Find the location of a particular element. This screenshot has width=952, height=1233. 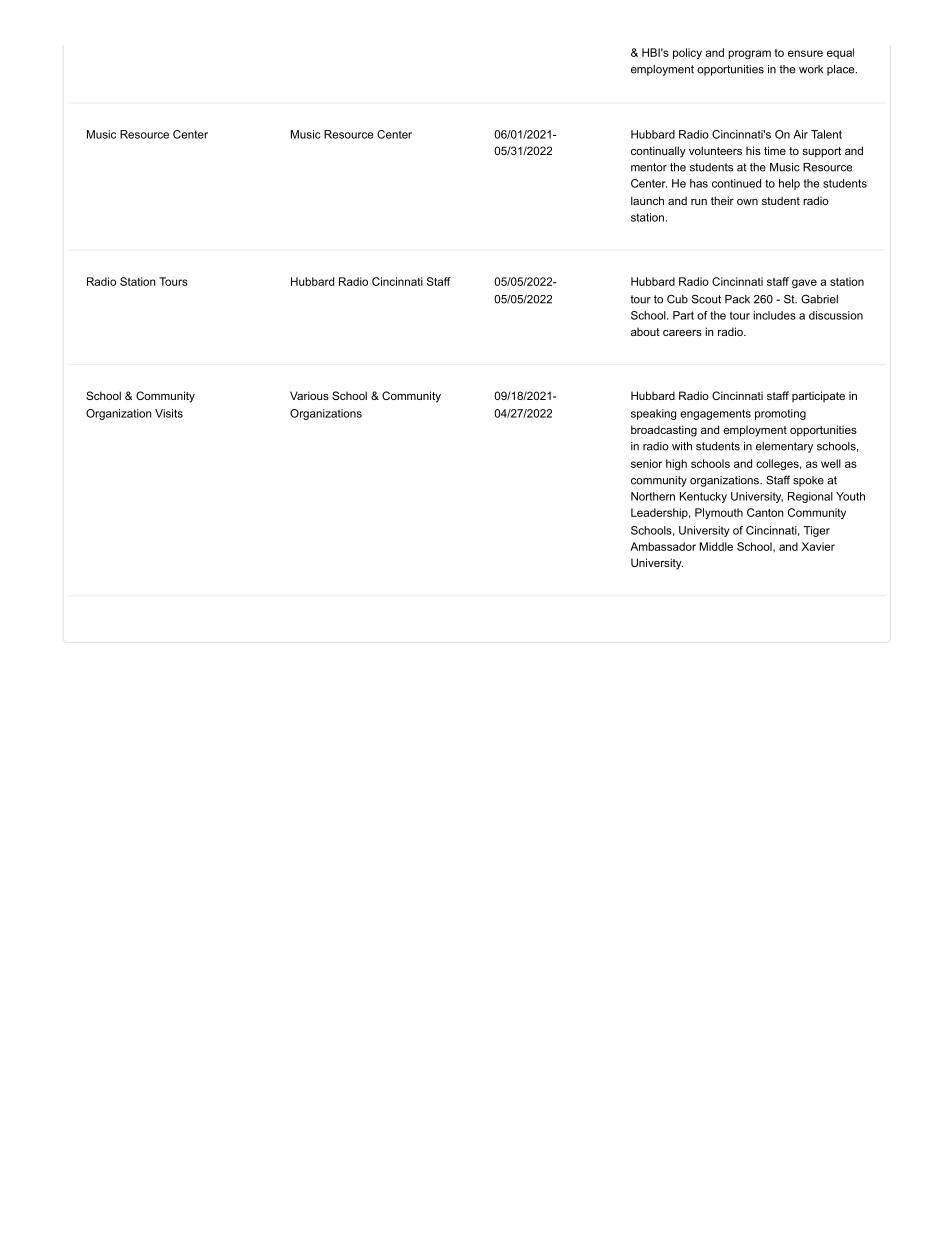

Visits is located at coordinates (169, 413).
